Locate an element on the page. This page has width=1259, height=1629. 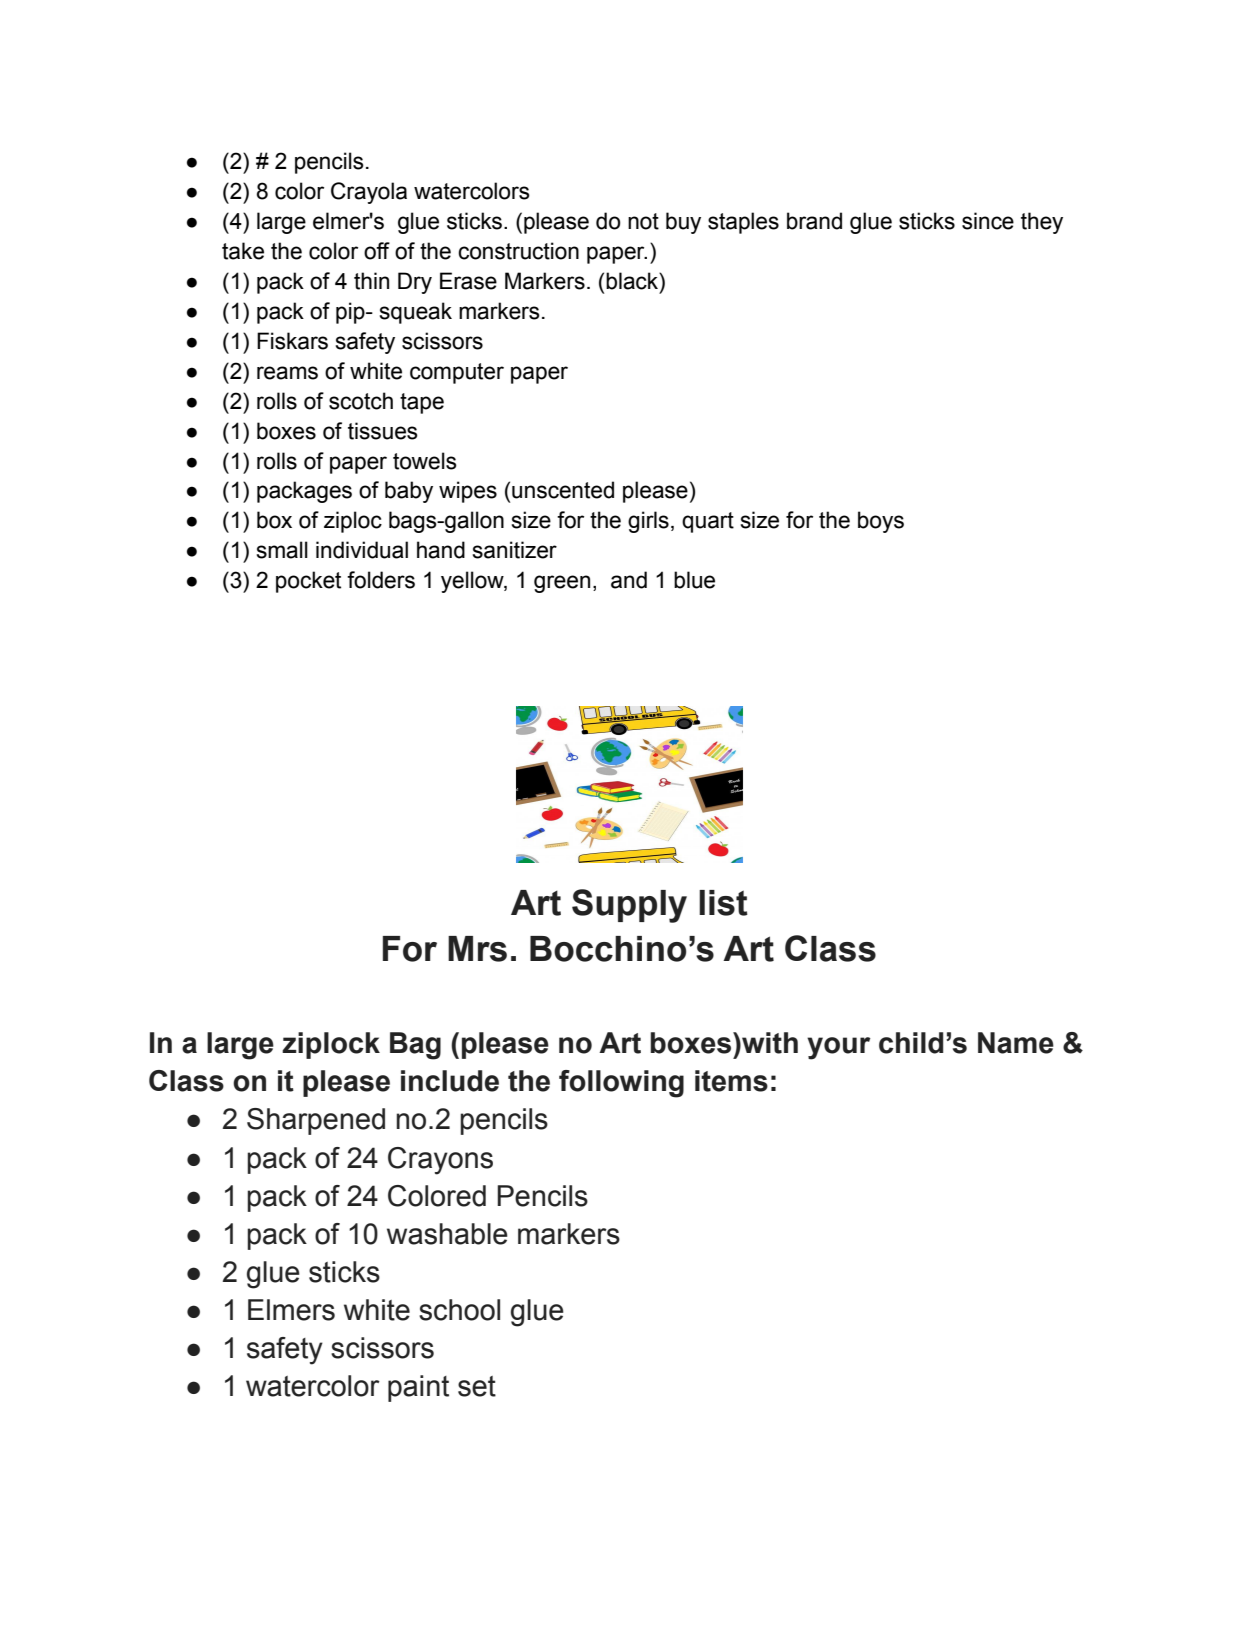
boys is located at coordinates (881, 522).
